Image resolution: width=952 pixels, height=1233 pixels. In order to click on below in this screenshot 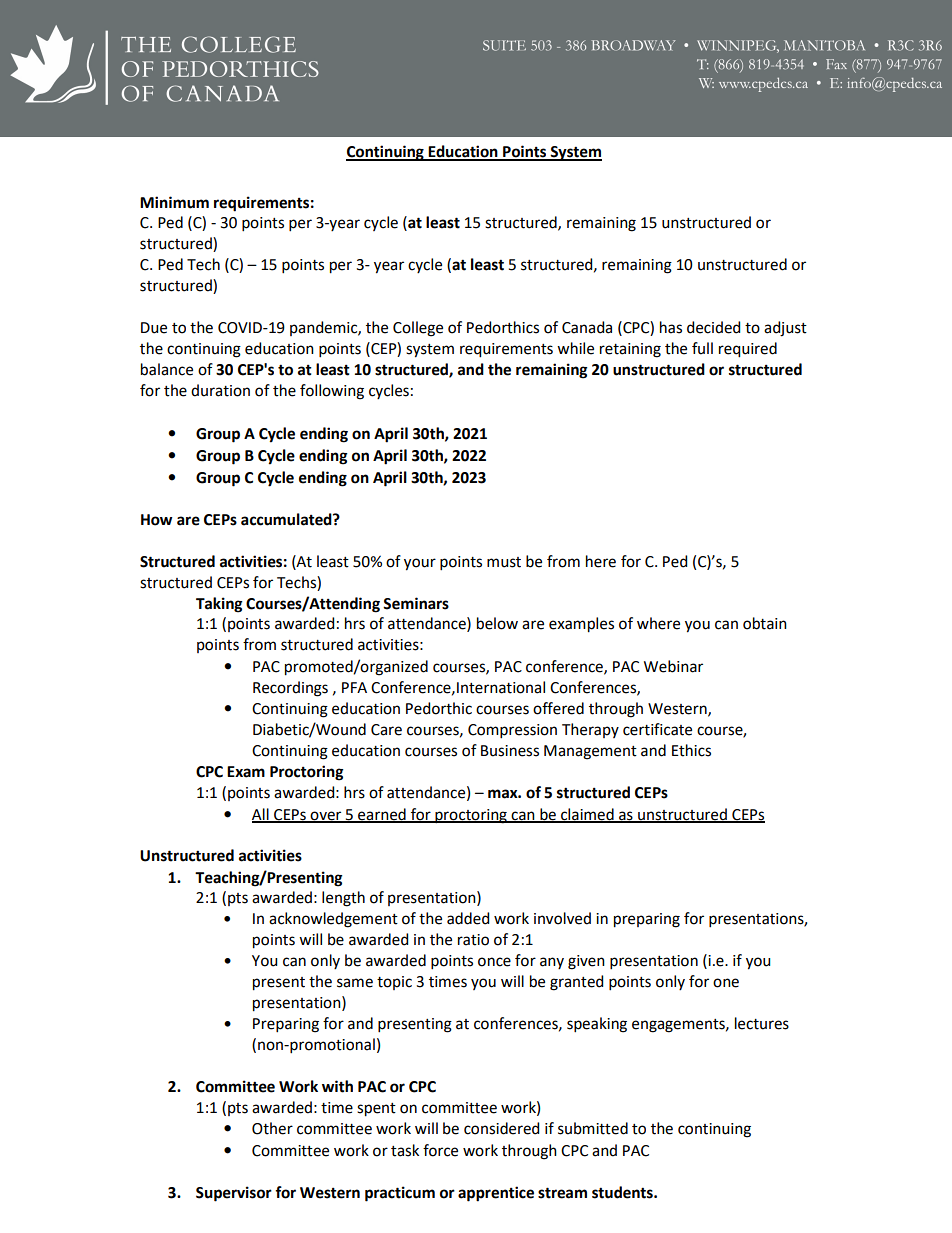, I will do `click(497, 623)`.
